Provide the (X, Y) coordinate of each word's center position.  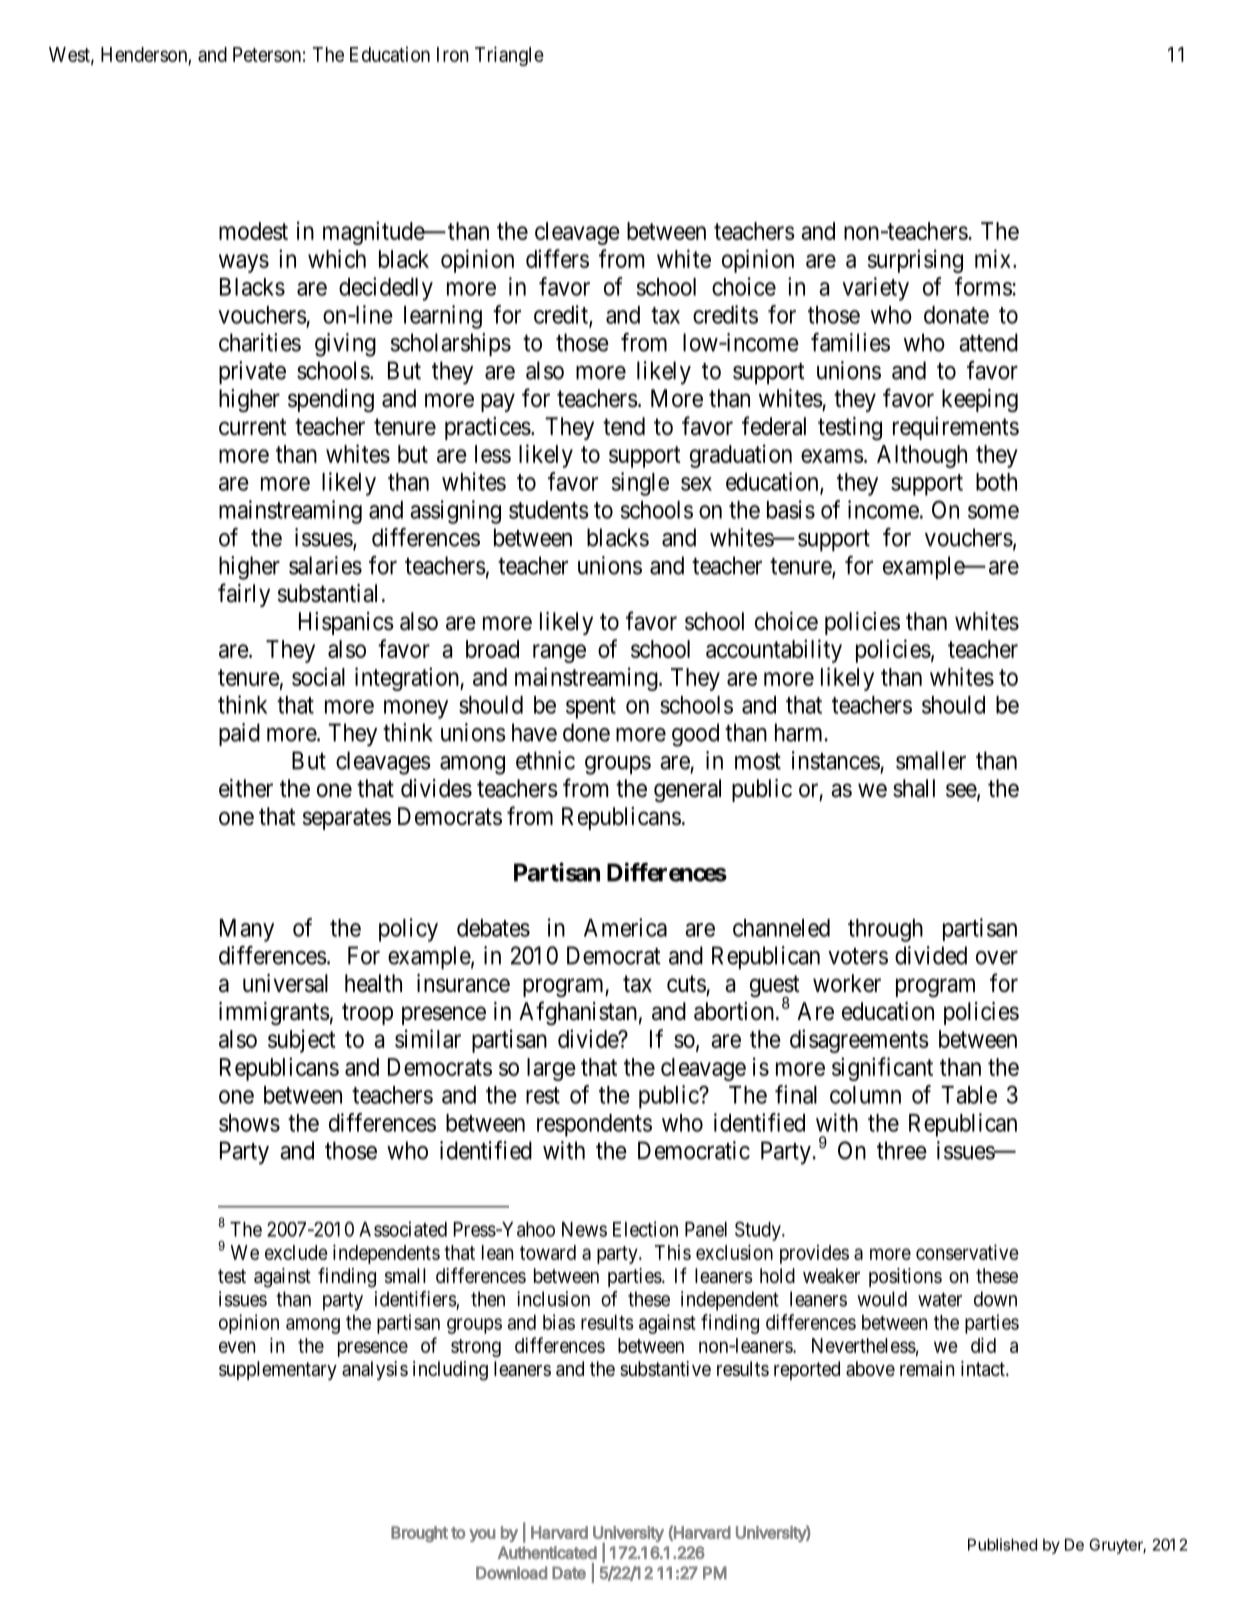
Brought (419, 1534)
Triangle (509, 56)
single (640, 484)
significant (882, 1069)
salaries (325, 565)
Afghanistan (578, 1013)
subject (302, 1041)
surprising (915, 261)
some (993, 512)
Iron (453, 54)
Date (569, 1573)
